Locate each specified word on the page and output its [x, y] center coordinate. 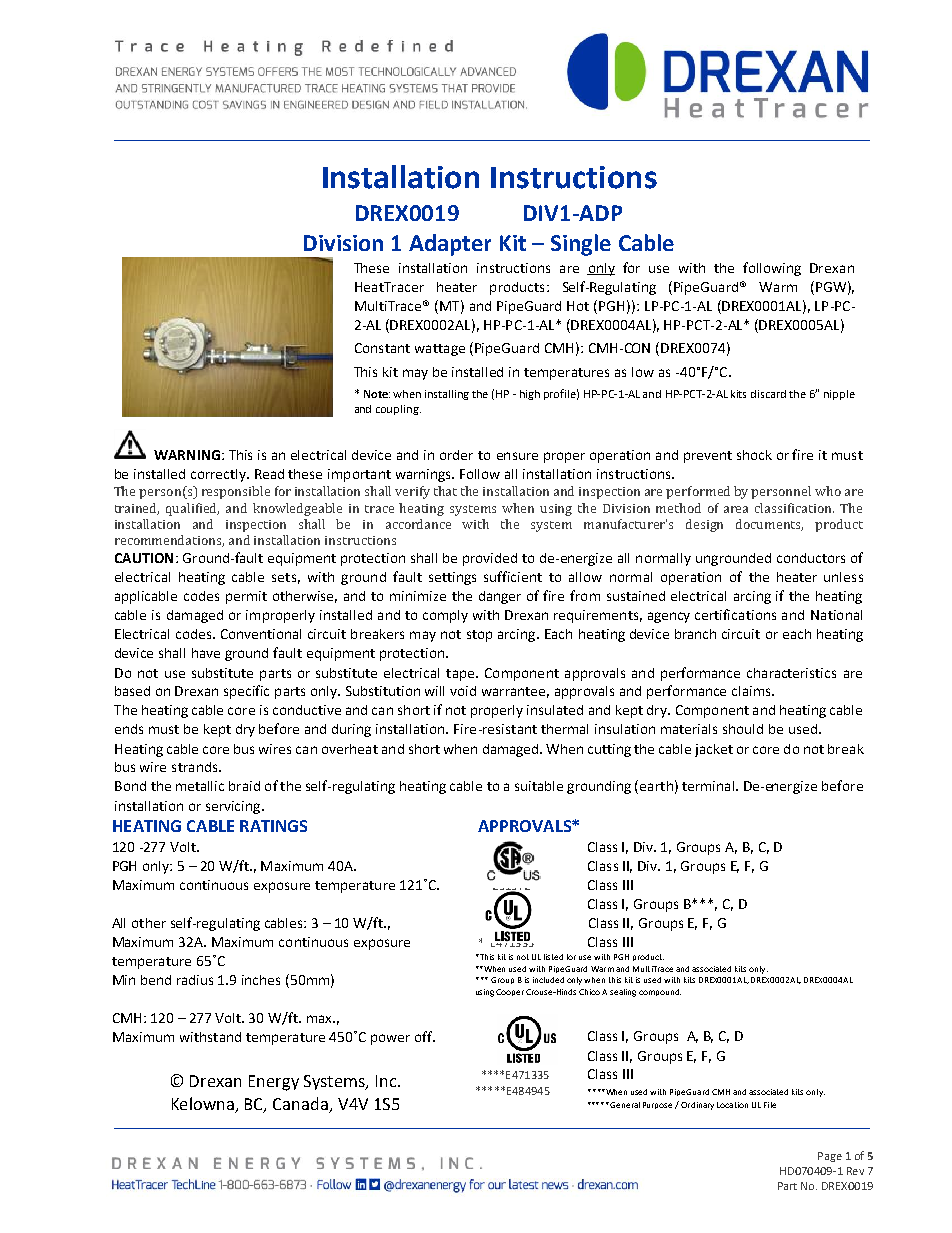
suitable [539, 786]
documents [769, 525]
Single [581, 245]
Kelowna [203, 1103]
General [624, 1105]
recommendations [169, 541]
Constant [382, 348]
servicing [234, 807]
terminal [708, 786]
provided [490, 559]
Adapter [450, 245]
